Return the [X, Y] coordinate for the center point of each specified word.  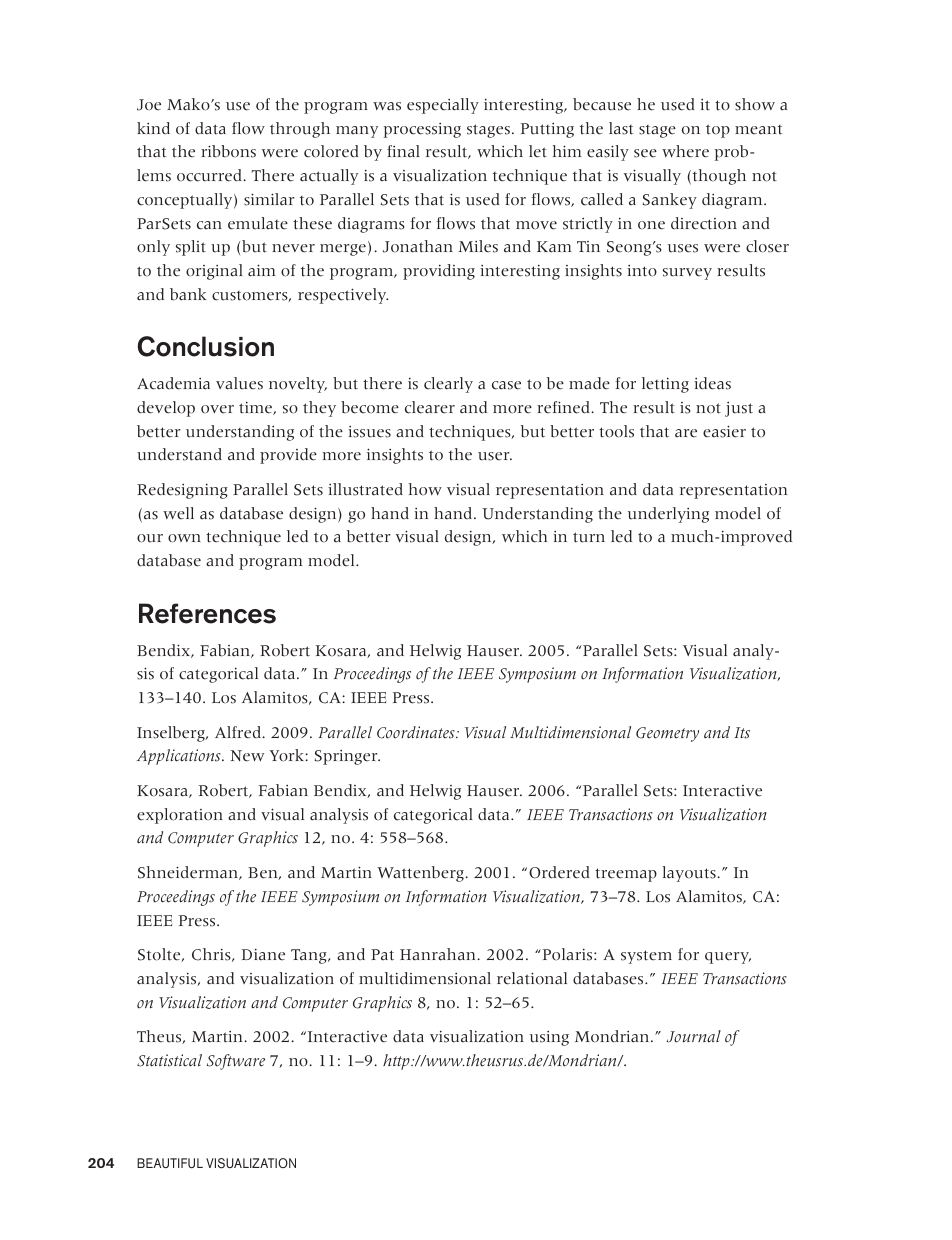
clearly [448, 385]
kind [153, 128]
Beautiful [170, 1163]
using [549, 1038]
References [207, 613]
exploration [180, 816]
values [239, 383]
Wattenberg [421, 874]
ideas [712, 383]
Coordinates [417, 732]
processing [422, 130]
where [685, 151]
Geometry [667, 734]
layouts [690, 874]
